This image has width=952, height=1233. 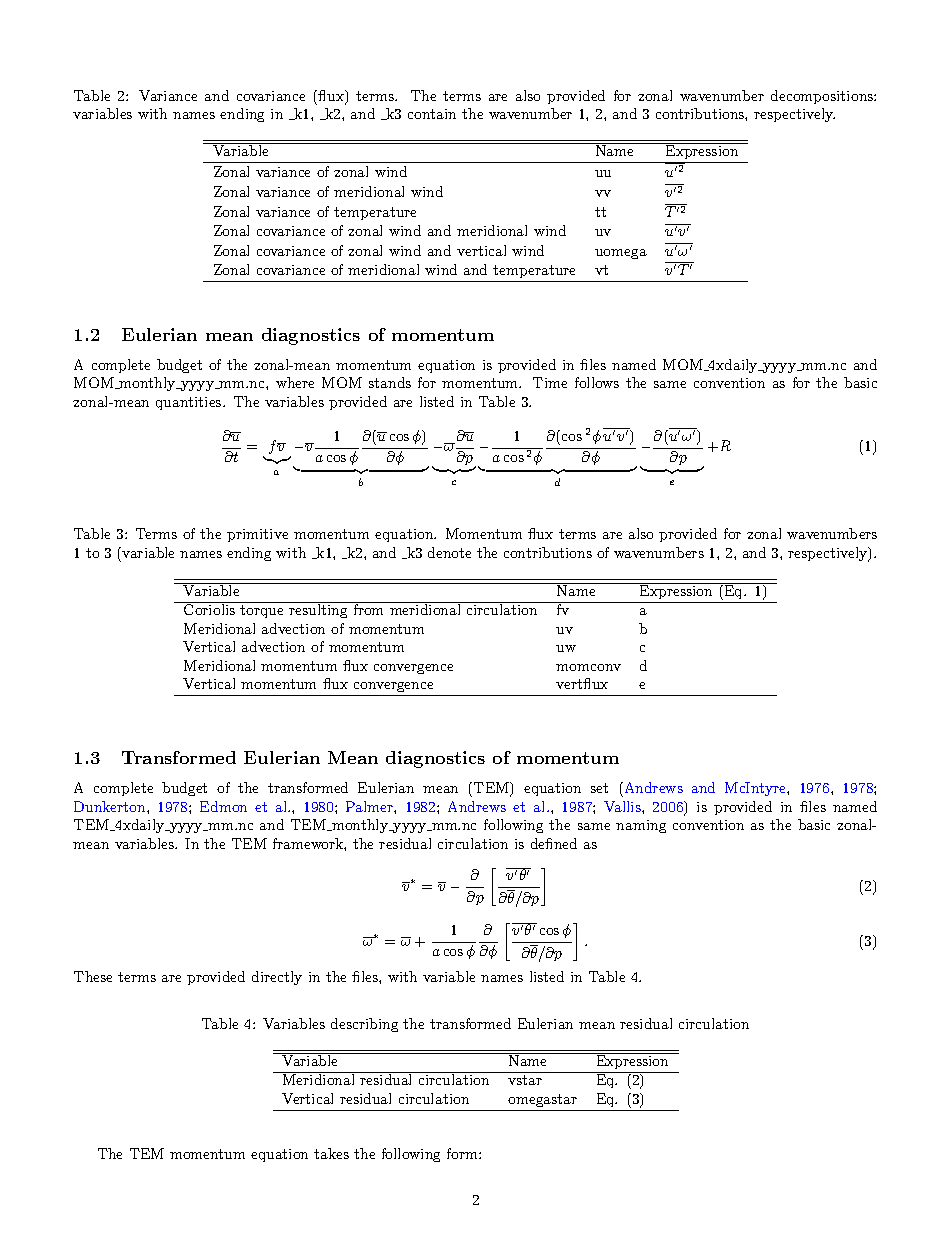 I want to click on These, so click(x=93, y=976).
